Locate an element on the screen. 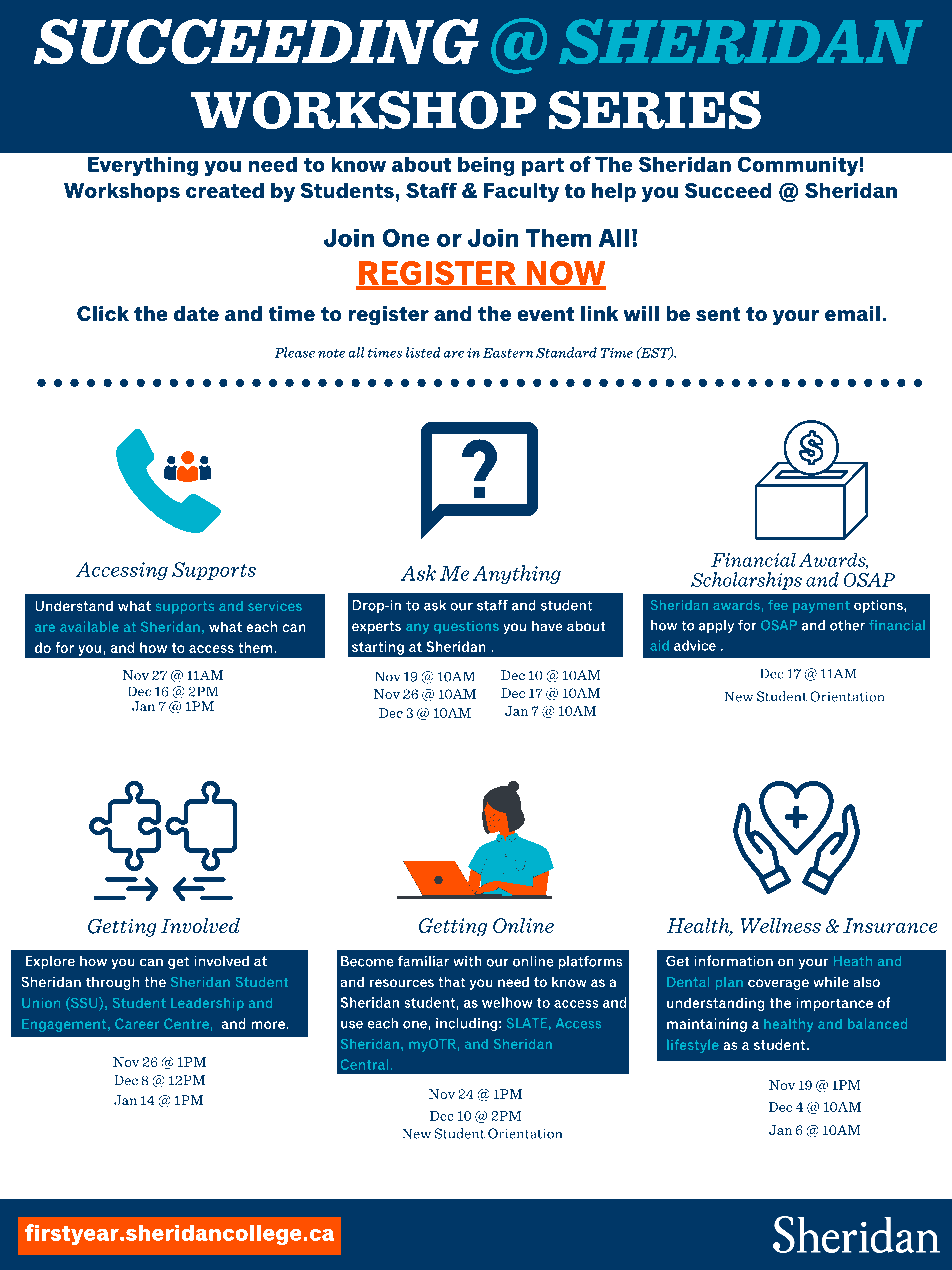  importance is located at coordinates (835, 1004).
